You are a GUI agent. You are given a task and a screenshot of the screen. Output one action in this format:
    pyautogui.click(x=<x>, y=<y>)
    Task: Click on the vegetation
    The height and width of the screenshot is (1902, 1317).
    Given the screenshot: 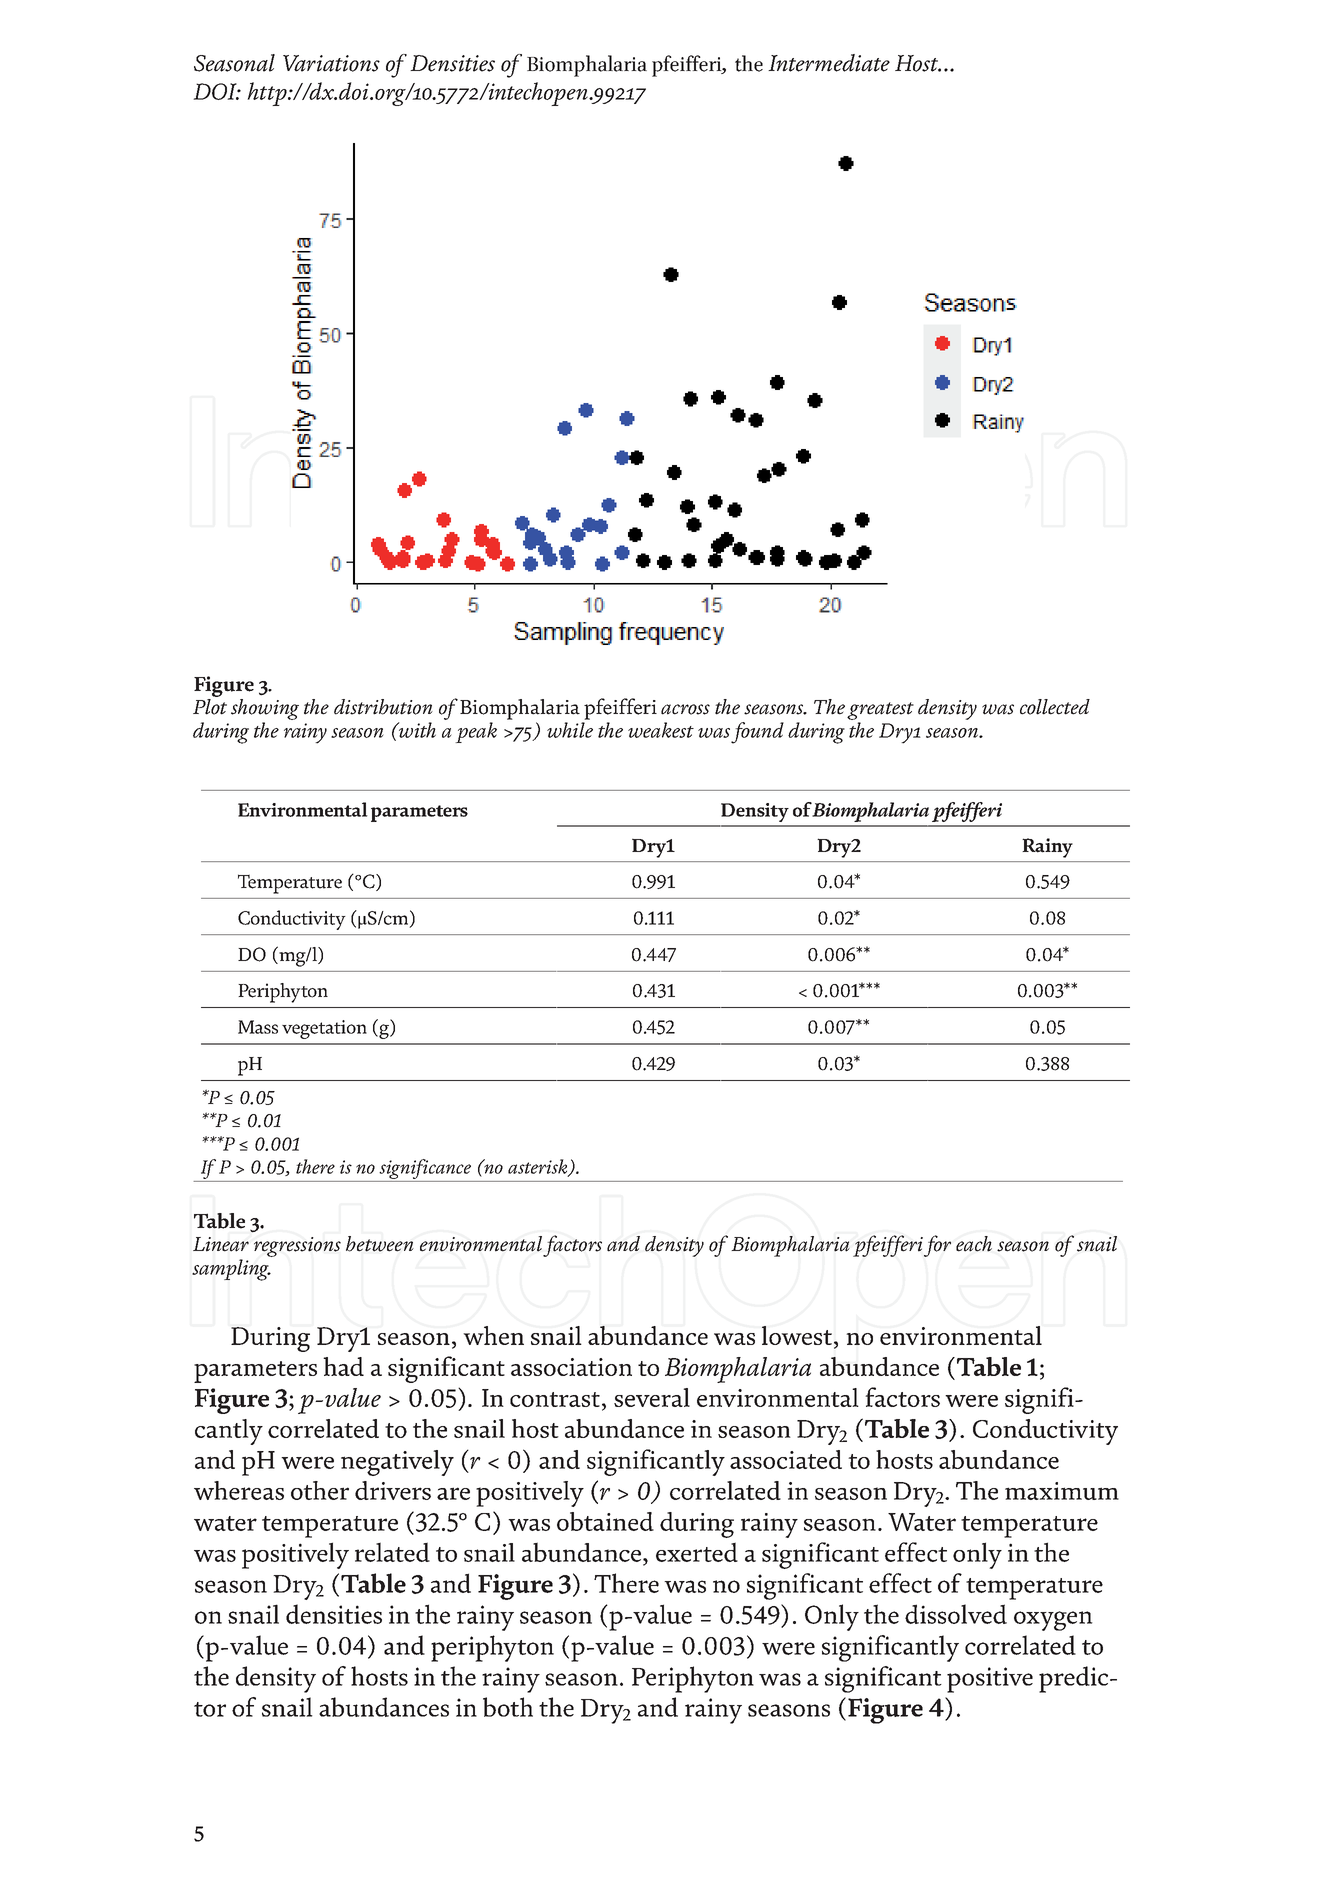 What is the action you would take?
    pyautogui.click(x=324, y=1029)
